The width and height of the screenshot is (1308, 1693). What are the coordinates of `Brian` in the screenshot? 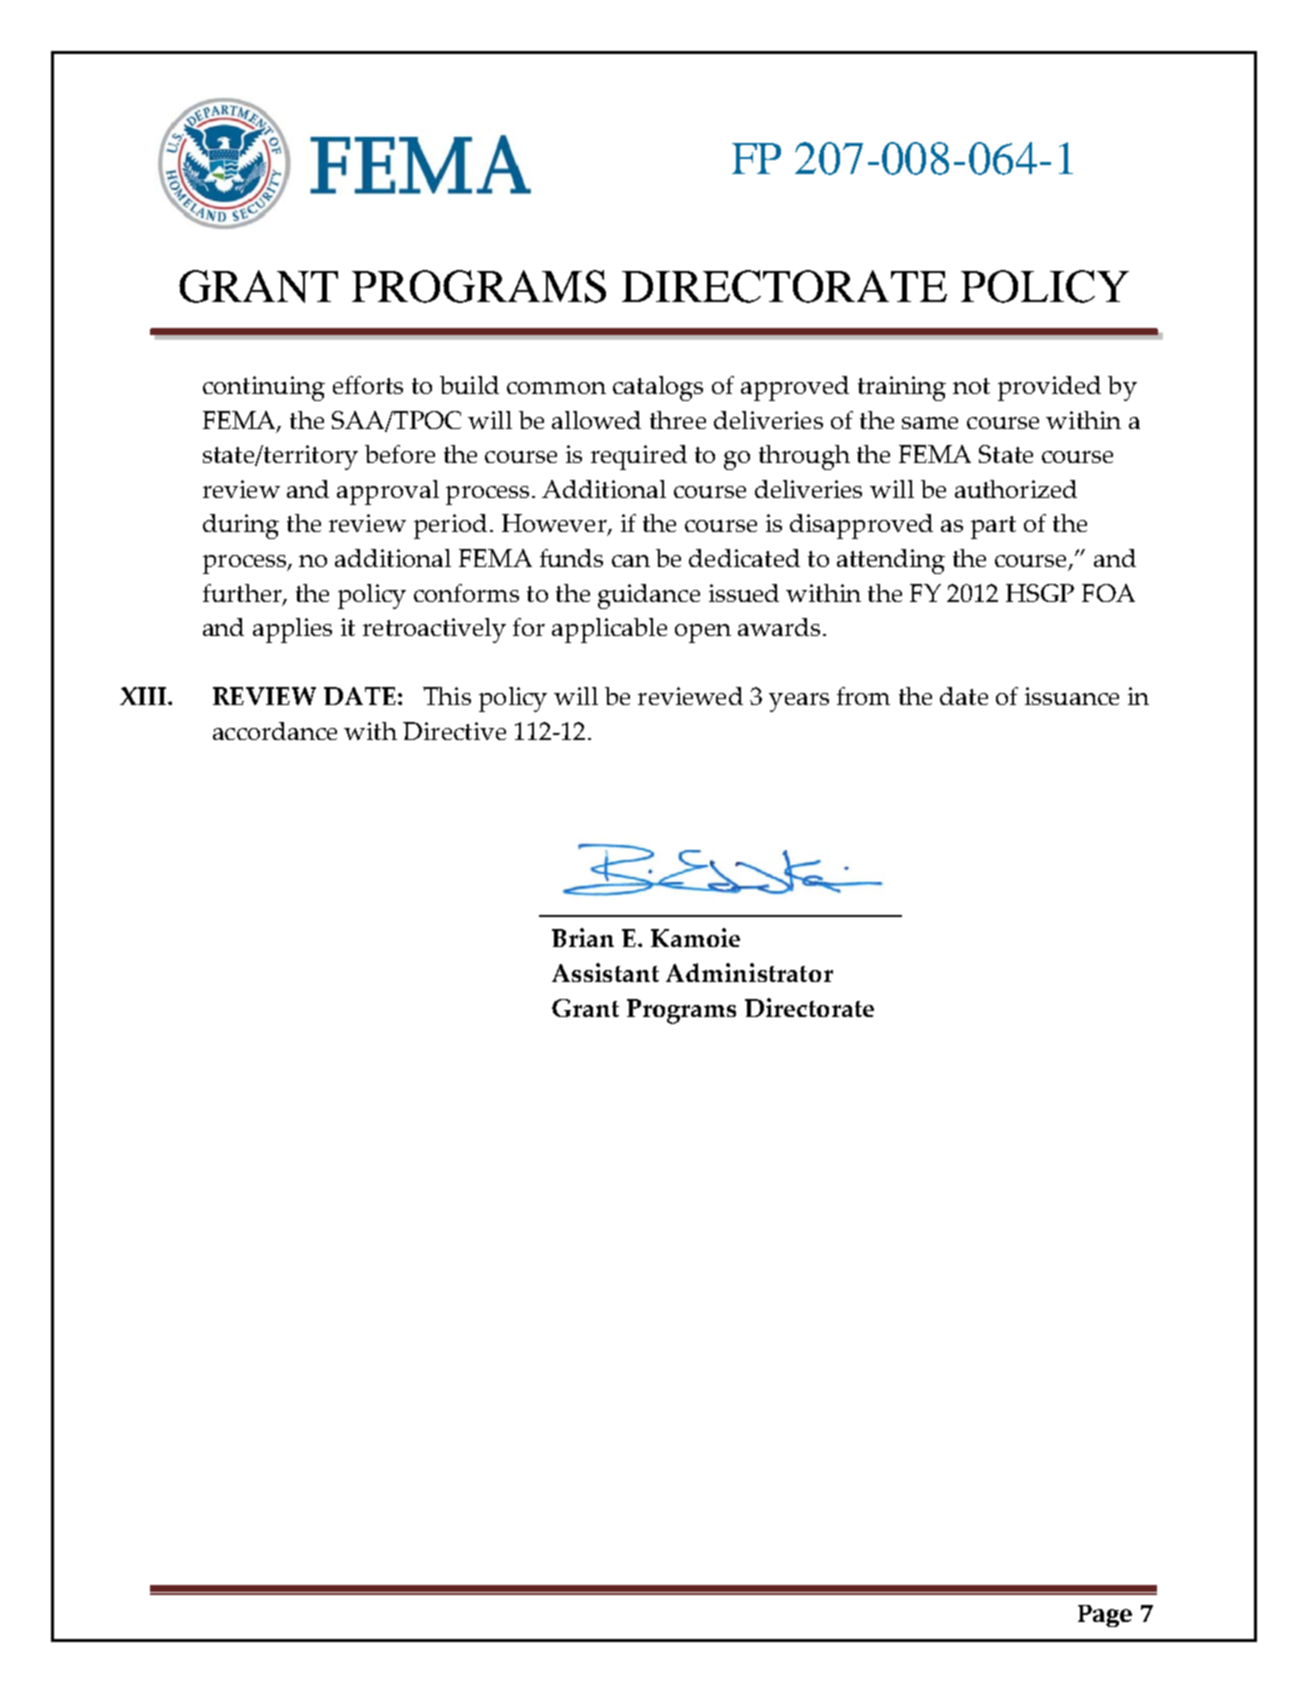 It's located at (583, 937).
